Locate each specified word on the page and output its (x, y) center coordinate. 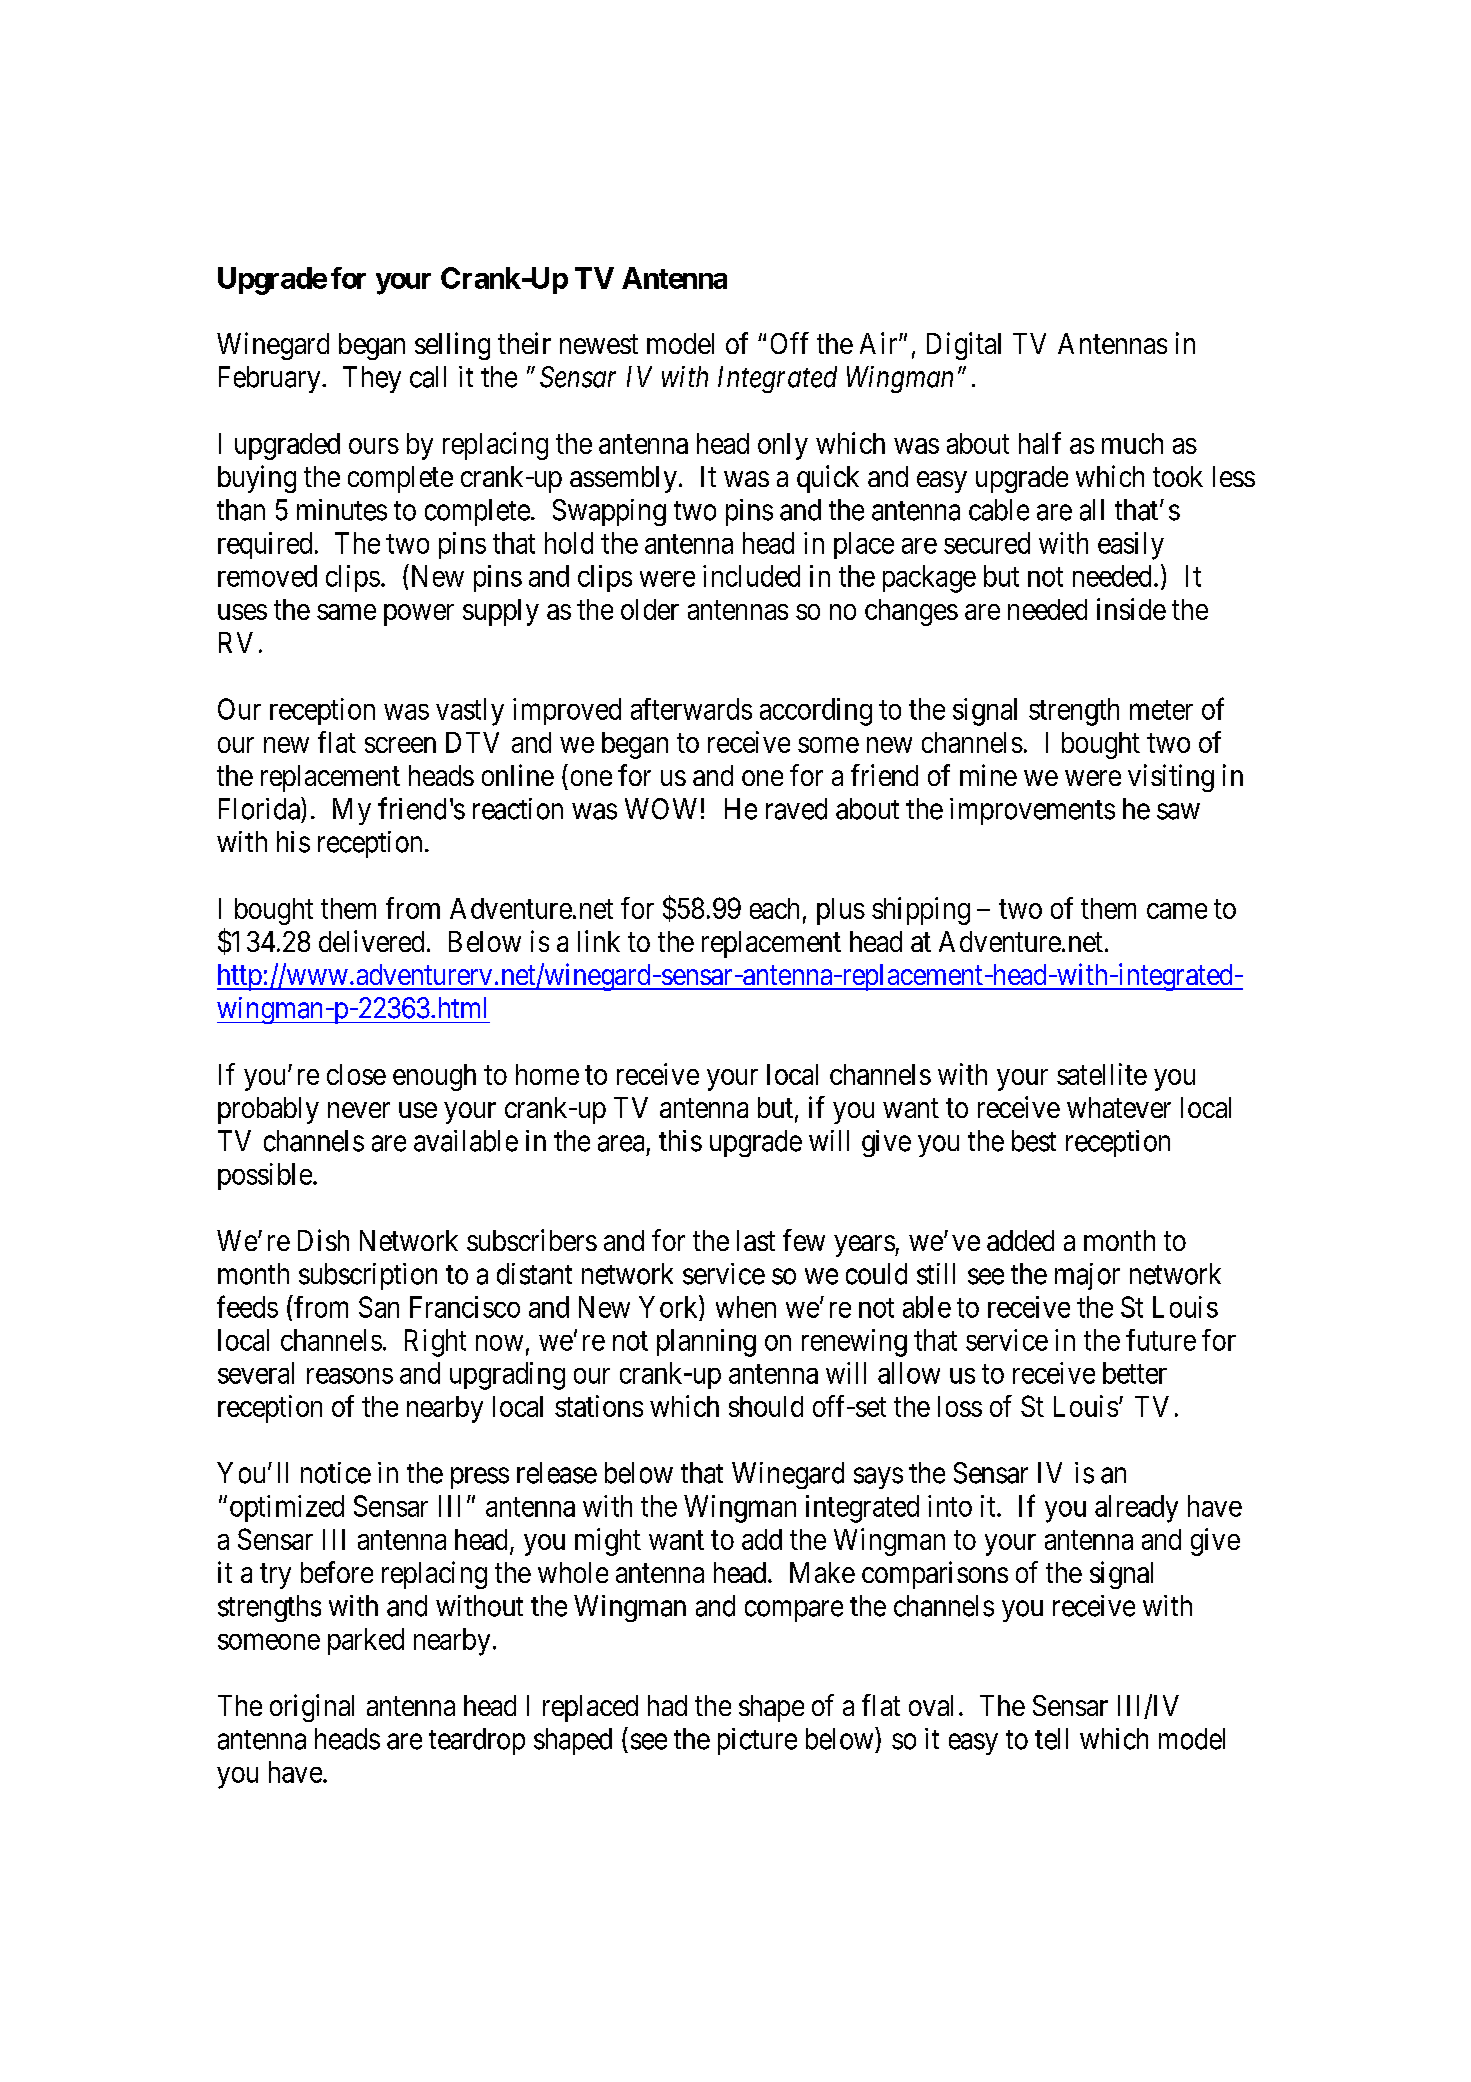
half (1040, 443)
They (372, 379)
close (356, 1074)
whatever (1119, 1107)
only (783, 446)
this (680, 1141)
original (312, 1708)
